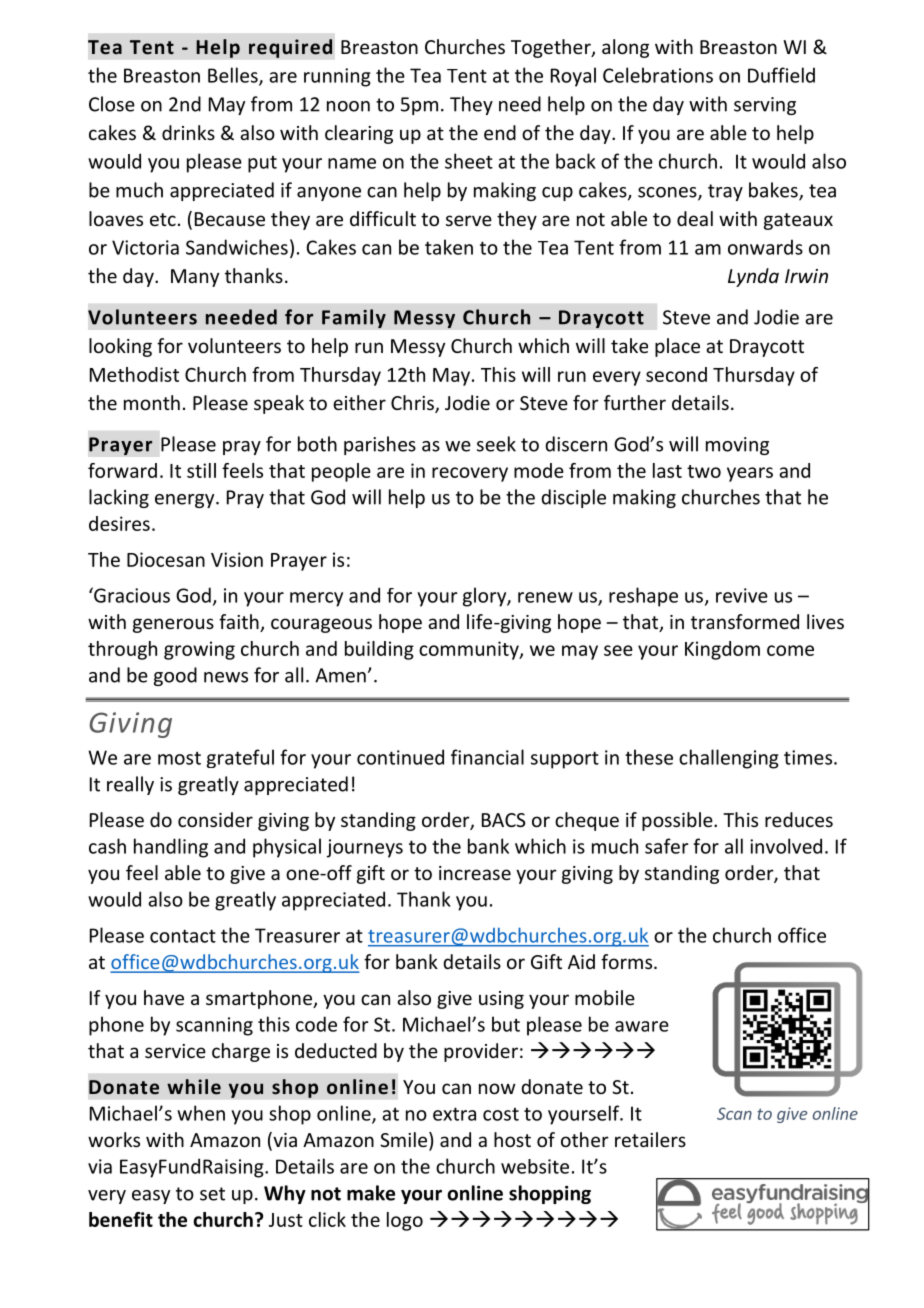 The height and width of the screenshot is (1308, 924). Describe the element at coordinates (183, 936) in the screenshot. I see `contact` at that location.
